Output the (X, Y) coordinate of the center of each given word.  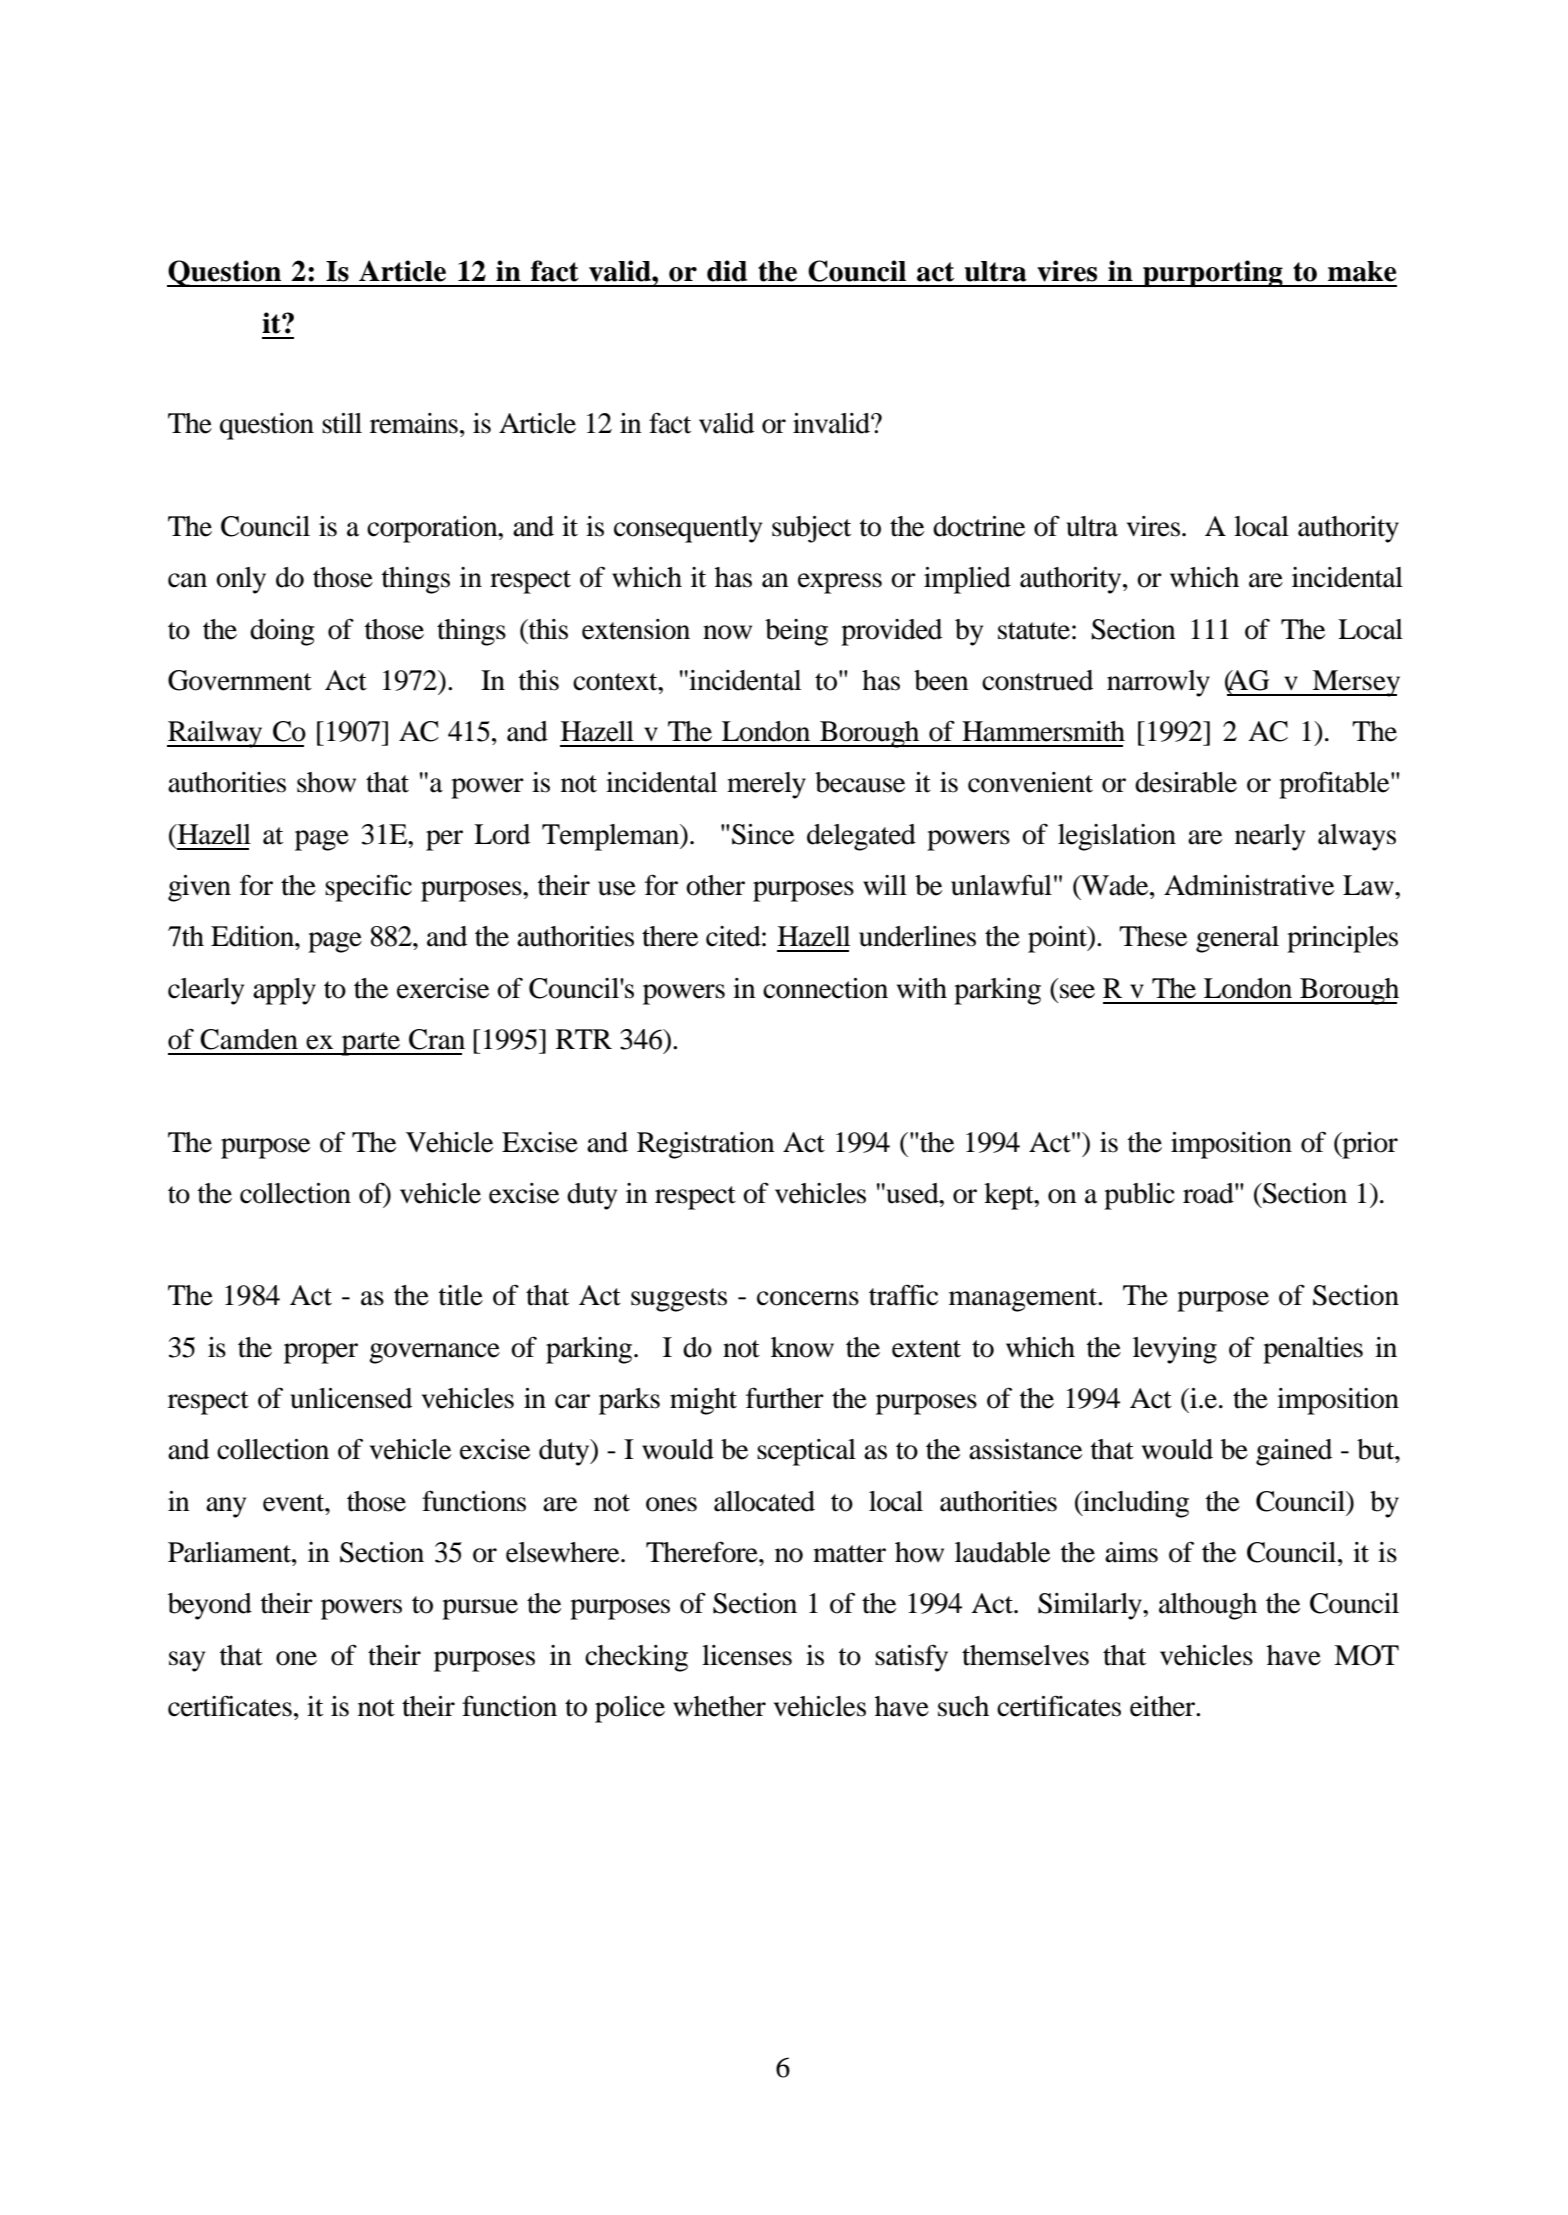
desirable (1186, 782)
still (342, 423)
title (461, 1295)
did (727, 271)
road (1209, 1193)
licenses (747, 1655)
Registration (706, 1145)
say (187, 1661)
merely (766, 785)
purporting (1213, 273)
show (326, 782)
